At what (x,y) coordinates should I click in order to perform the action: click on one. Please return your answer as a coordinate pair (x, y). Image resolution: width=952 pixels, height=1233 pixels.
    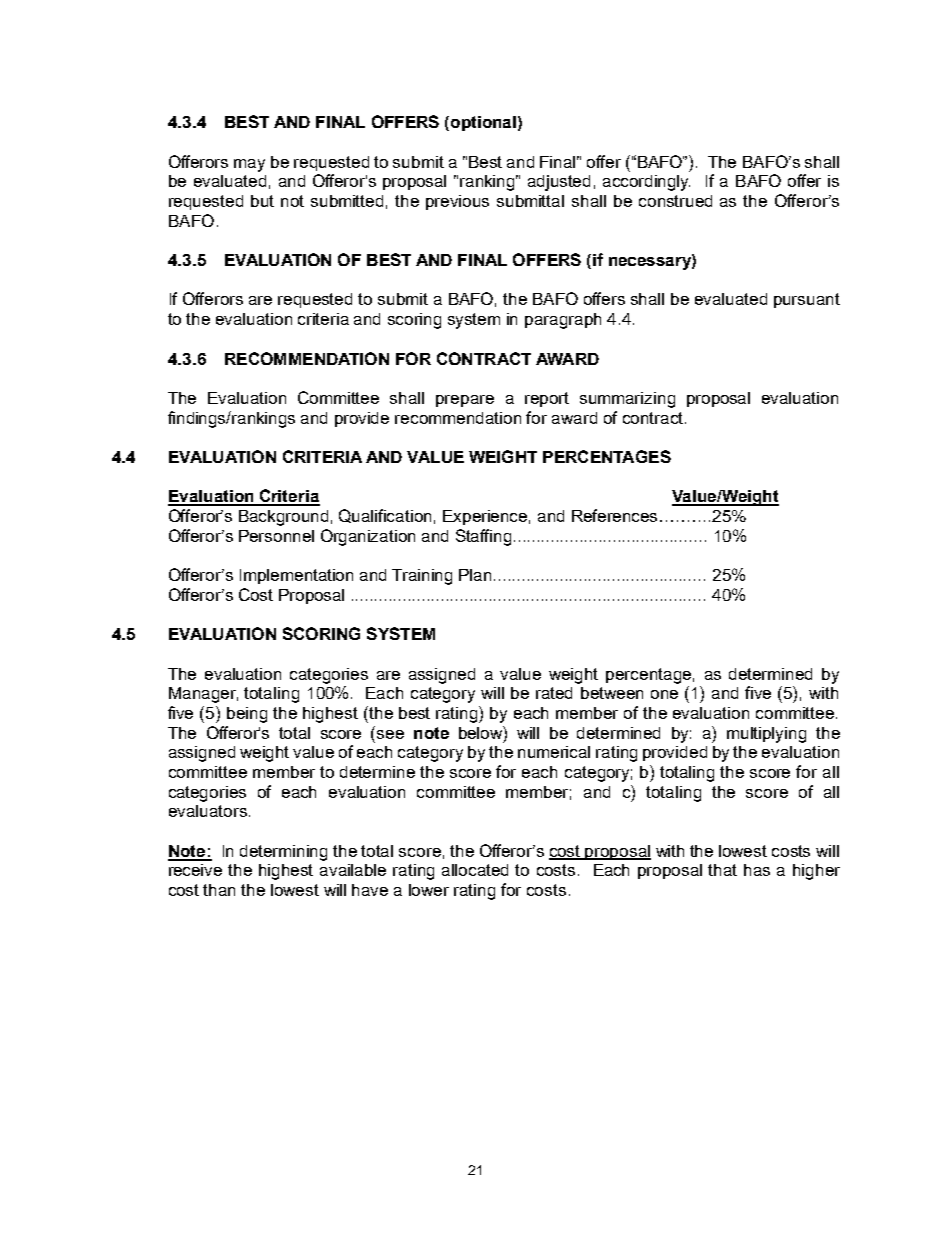
    Looking at the image, I should click on (664, 694).
